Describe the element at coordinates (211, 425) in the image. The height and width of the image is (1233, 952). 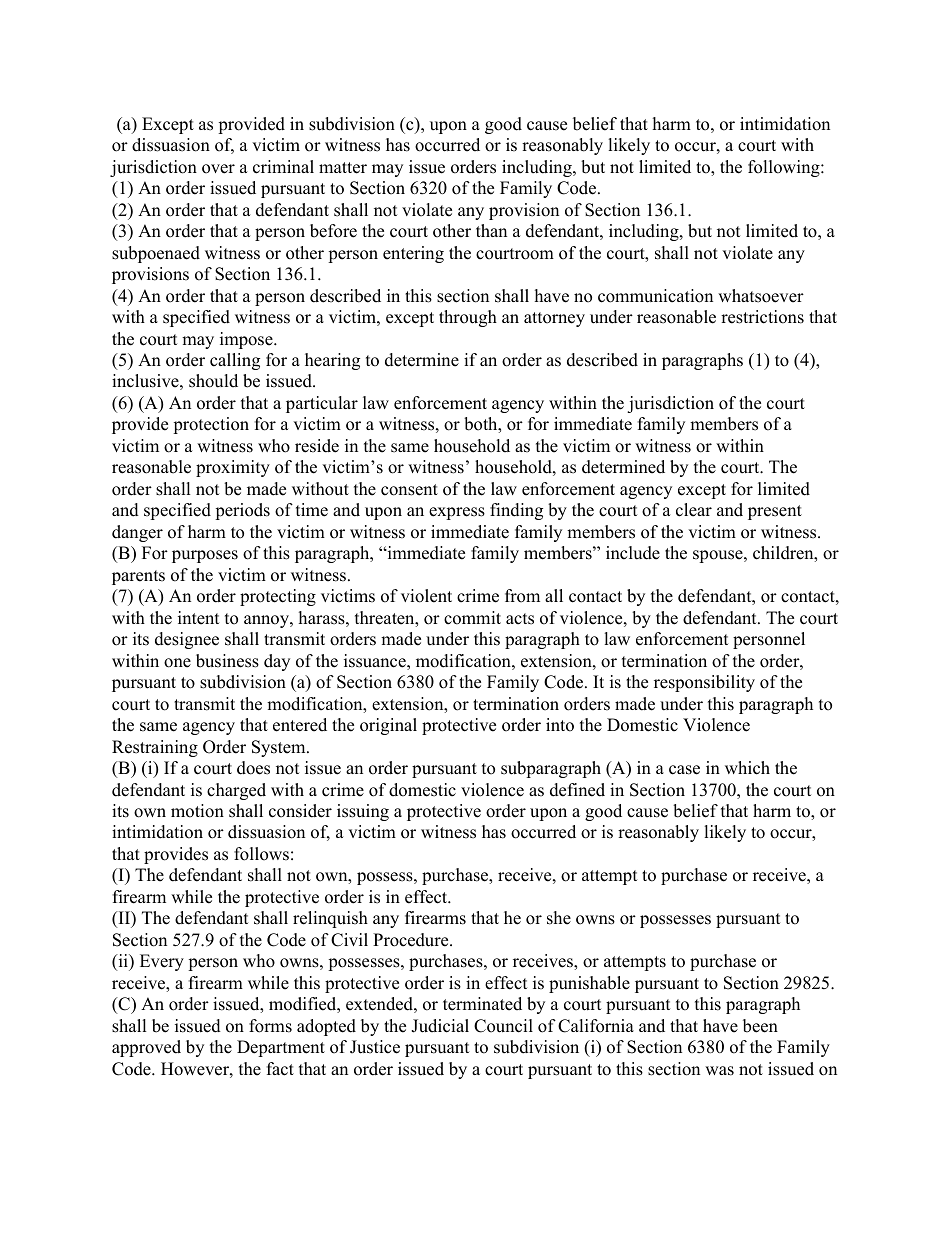
I see `protection` at that location.
